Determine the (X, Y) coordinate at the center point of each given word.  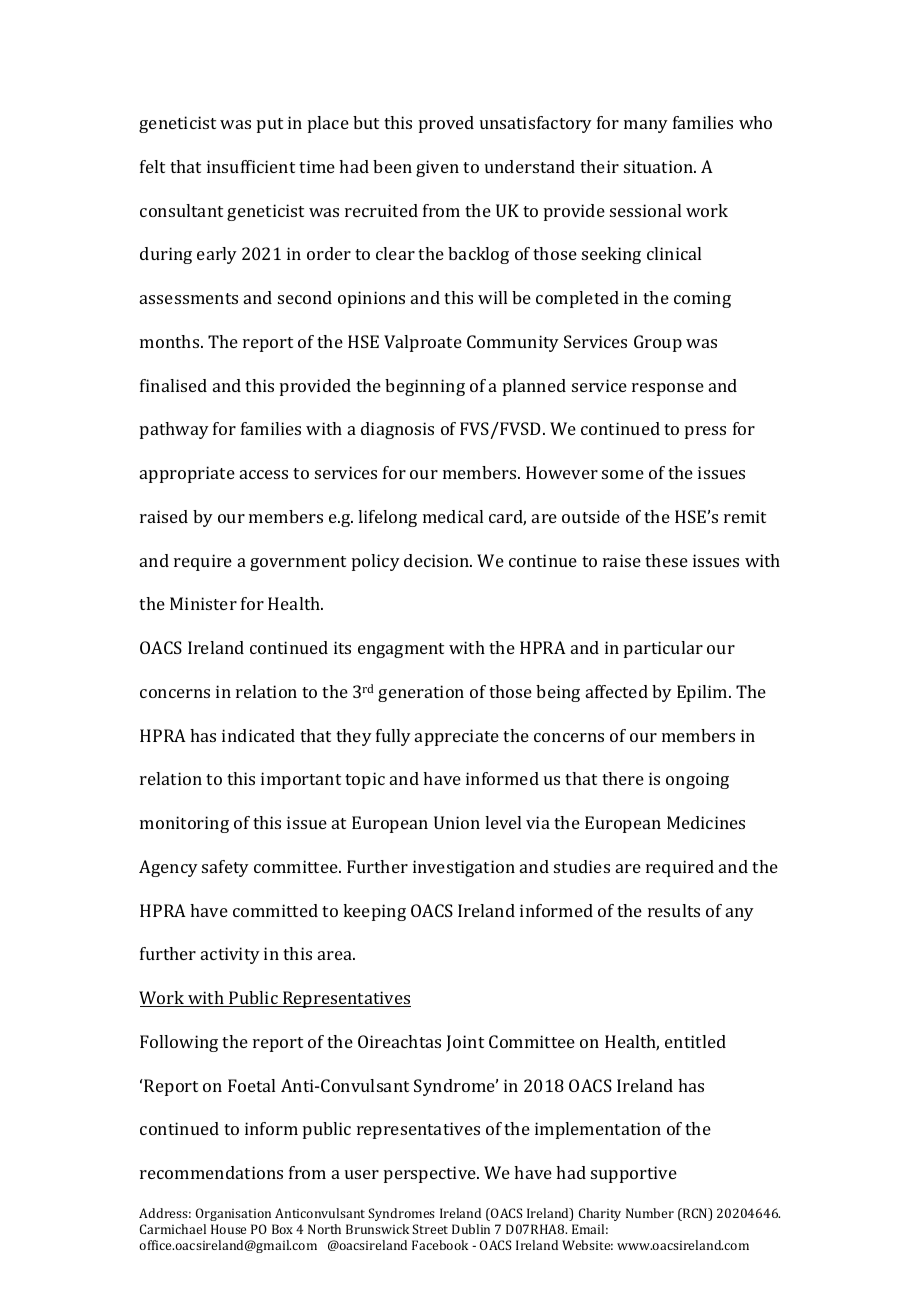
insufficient (251, 166)
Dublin (471, 1229)
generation (421, 693)
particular (663, 649)
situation (659, 166)
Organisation (233, 1214)
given (437, 168)
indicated (258, 735)
